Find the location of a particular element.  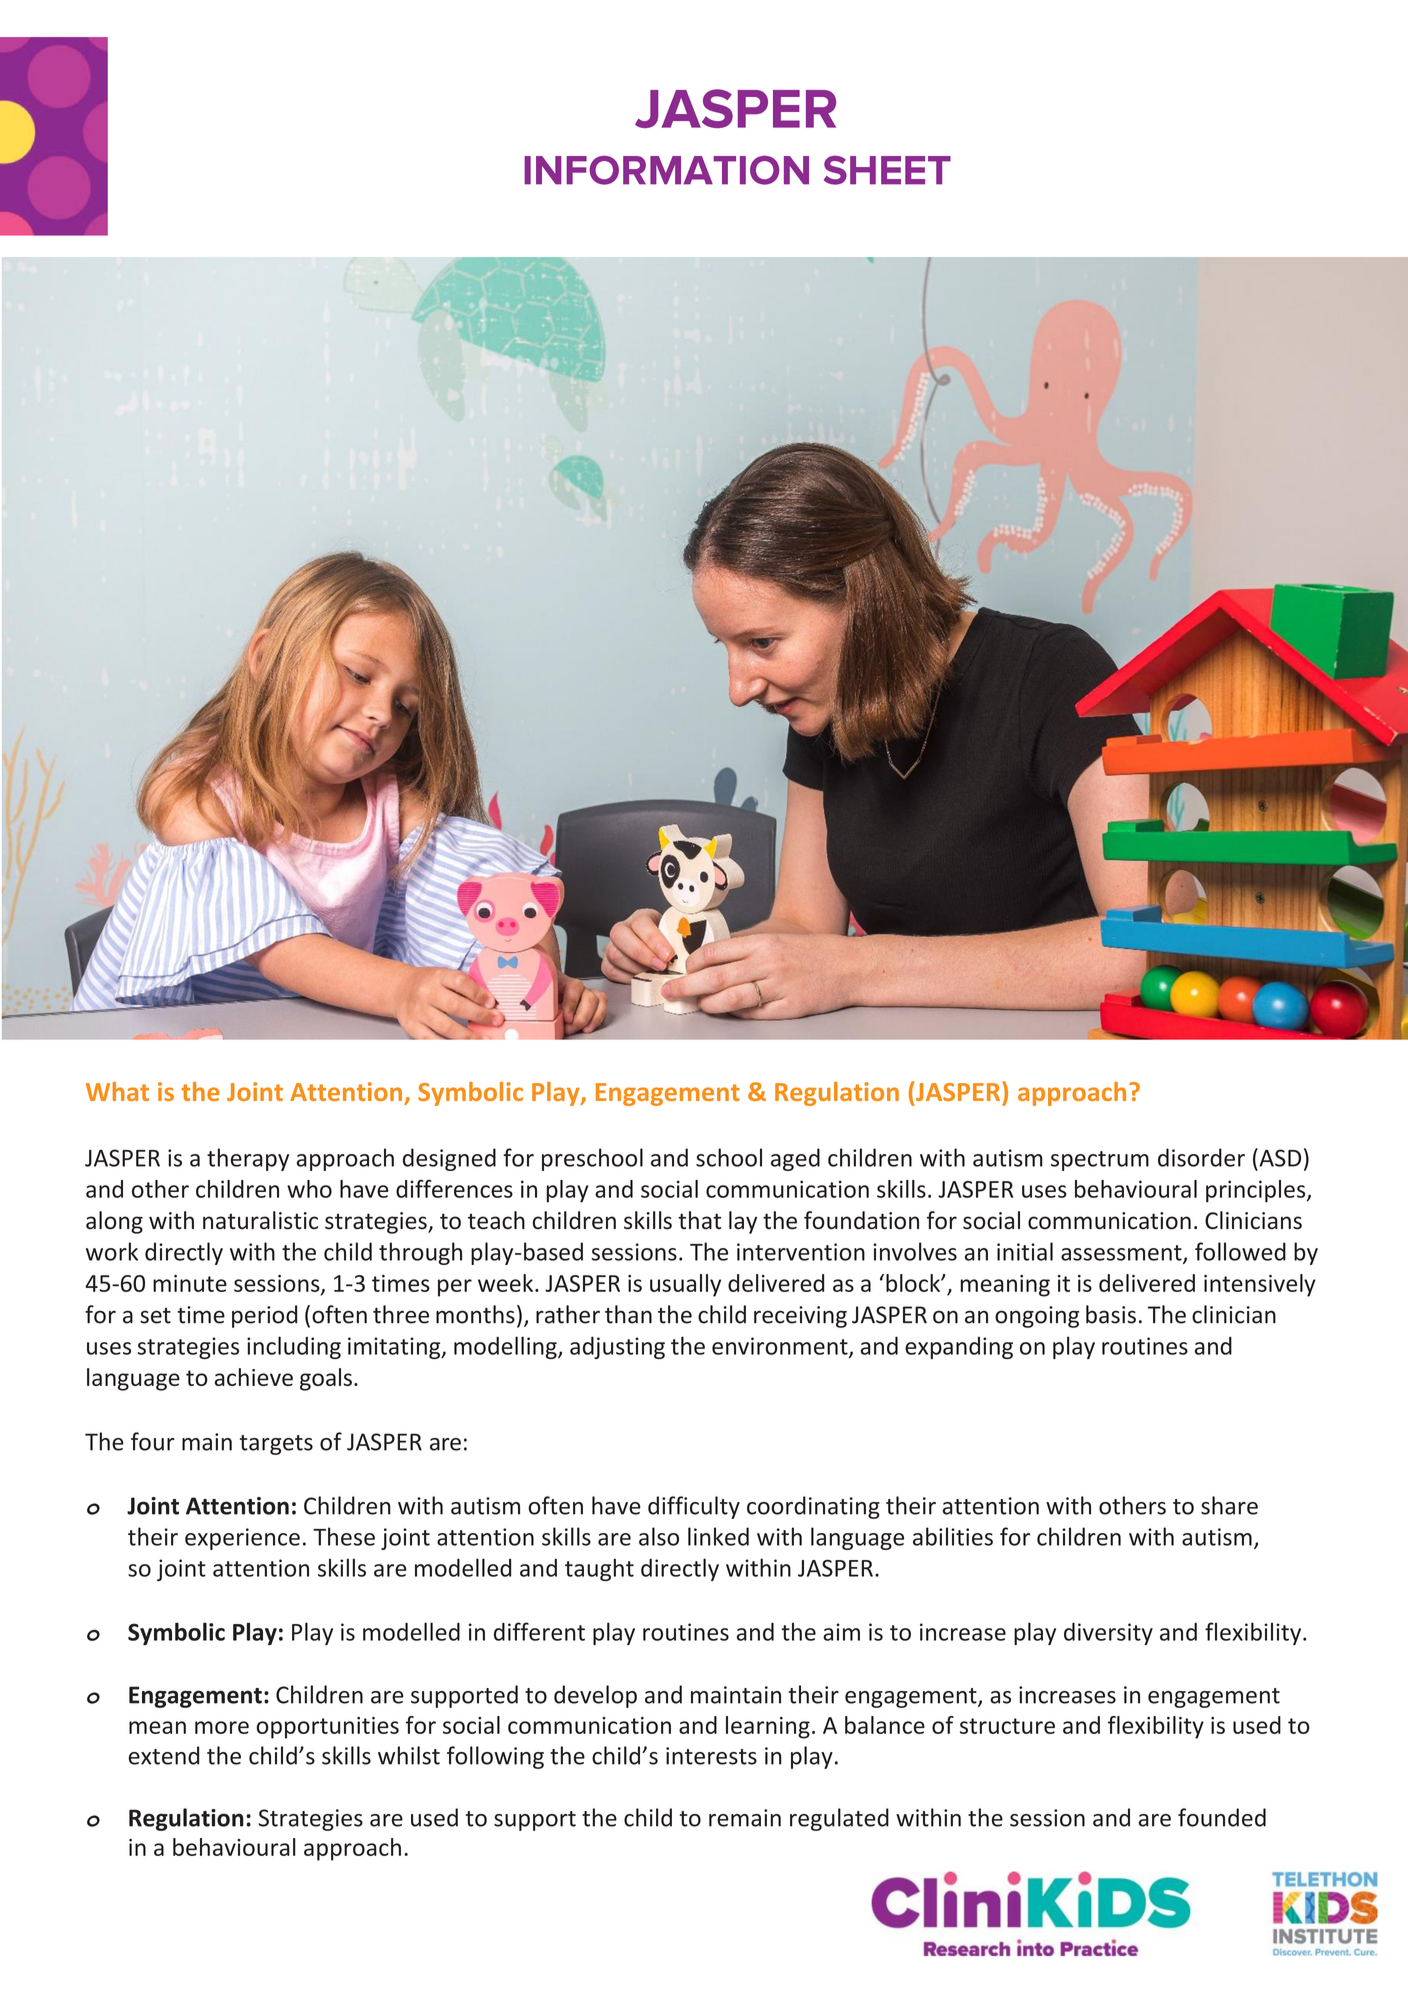

disorder is located at coordinates (1201, 1157).
